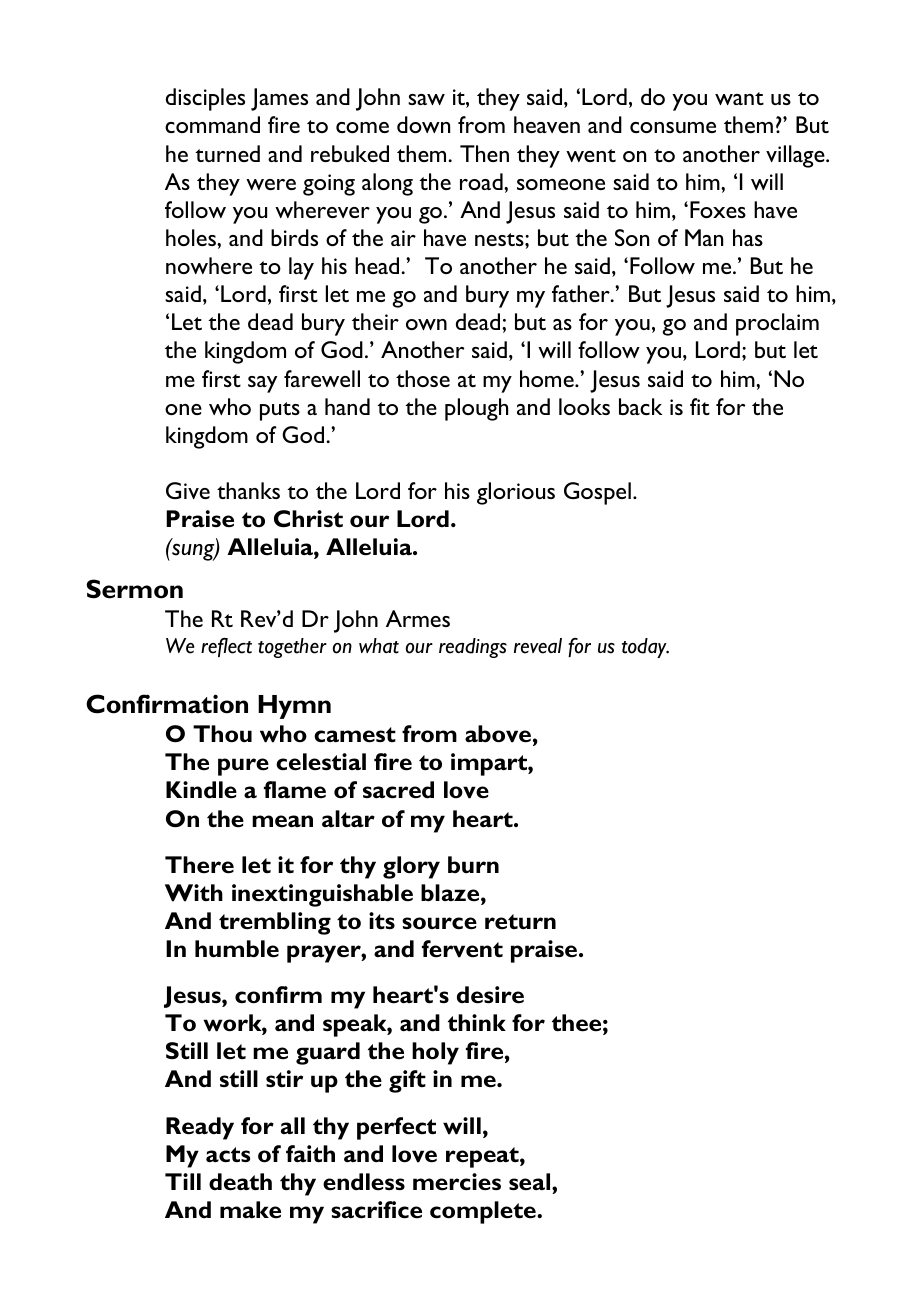  I want to click on command, so click(212, 124).
